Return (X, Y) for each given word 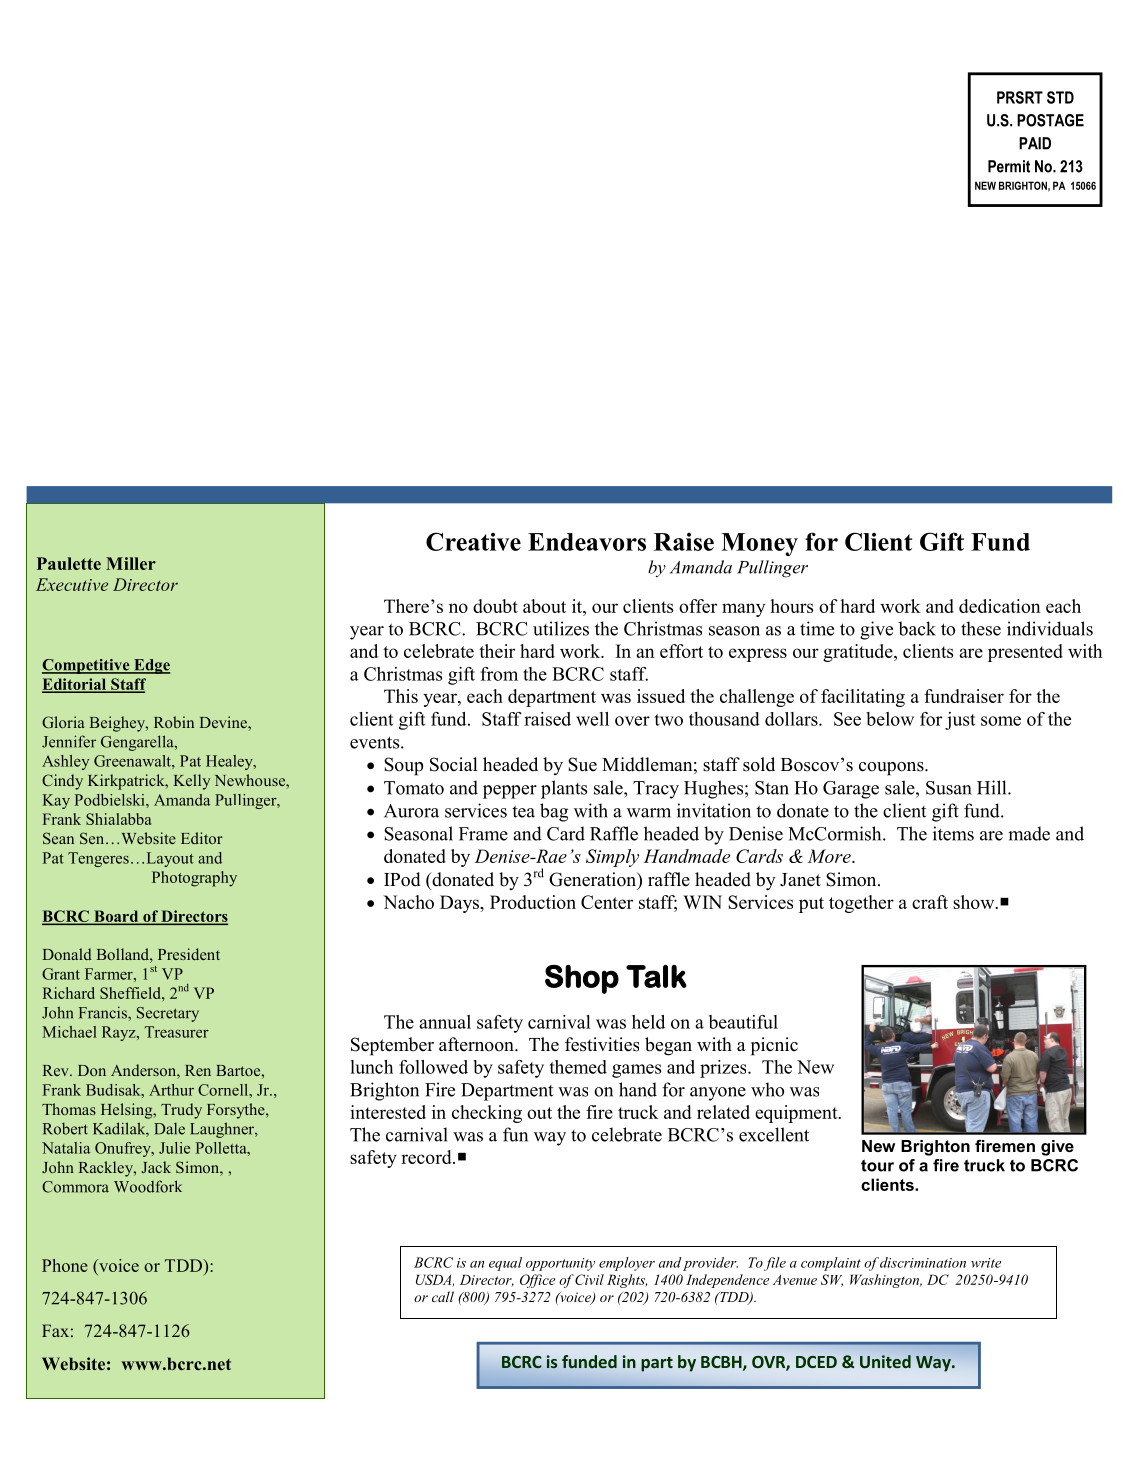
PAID (1035, 143)
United (885, 1361)
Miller (131, 563)
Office (537, 1281)
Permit (1009, 166)
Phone (65, 1265)
